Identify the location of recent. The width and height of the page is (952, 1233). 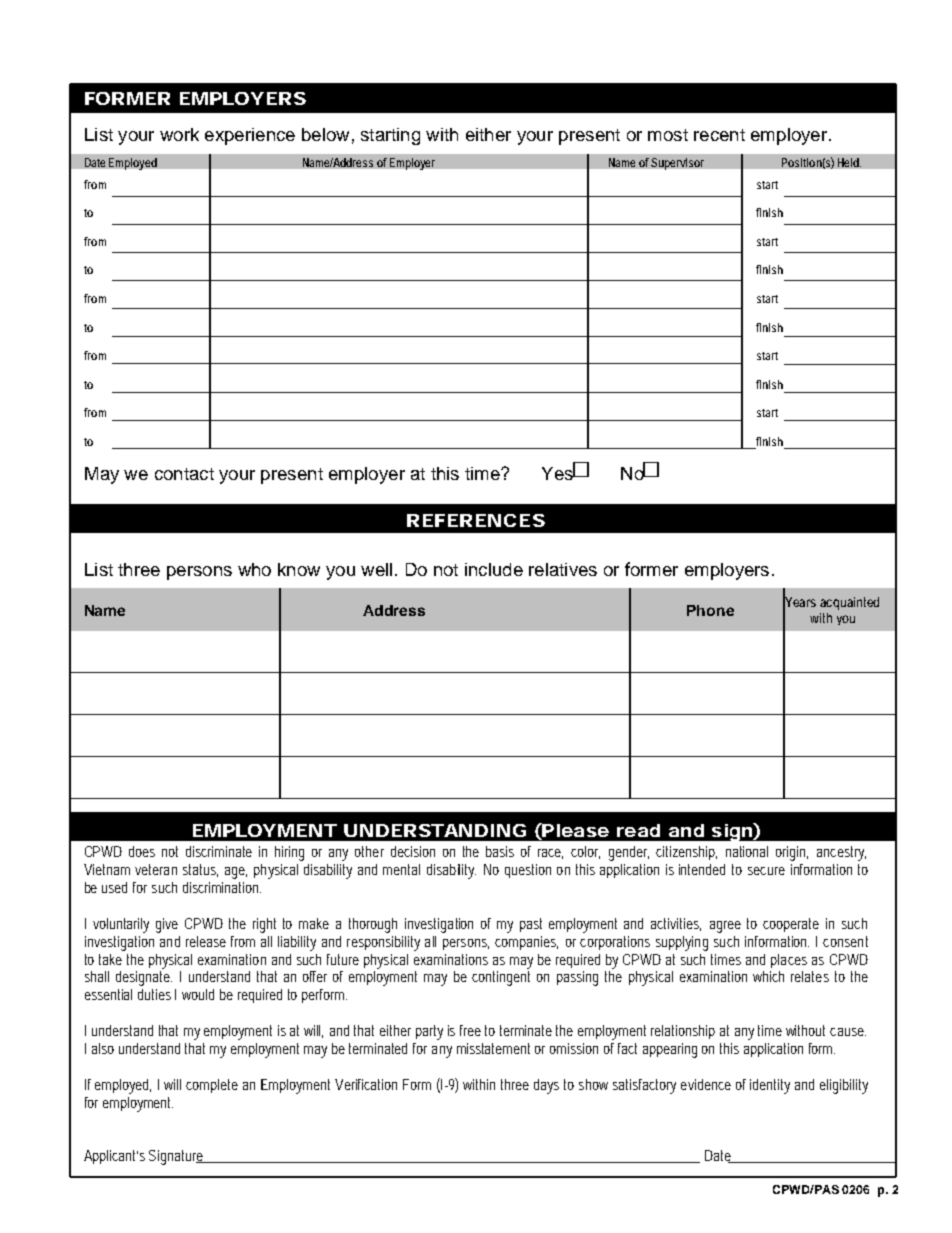
(719, 135).
